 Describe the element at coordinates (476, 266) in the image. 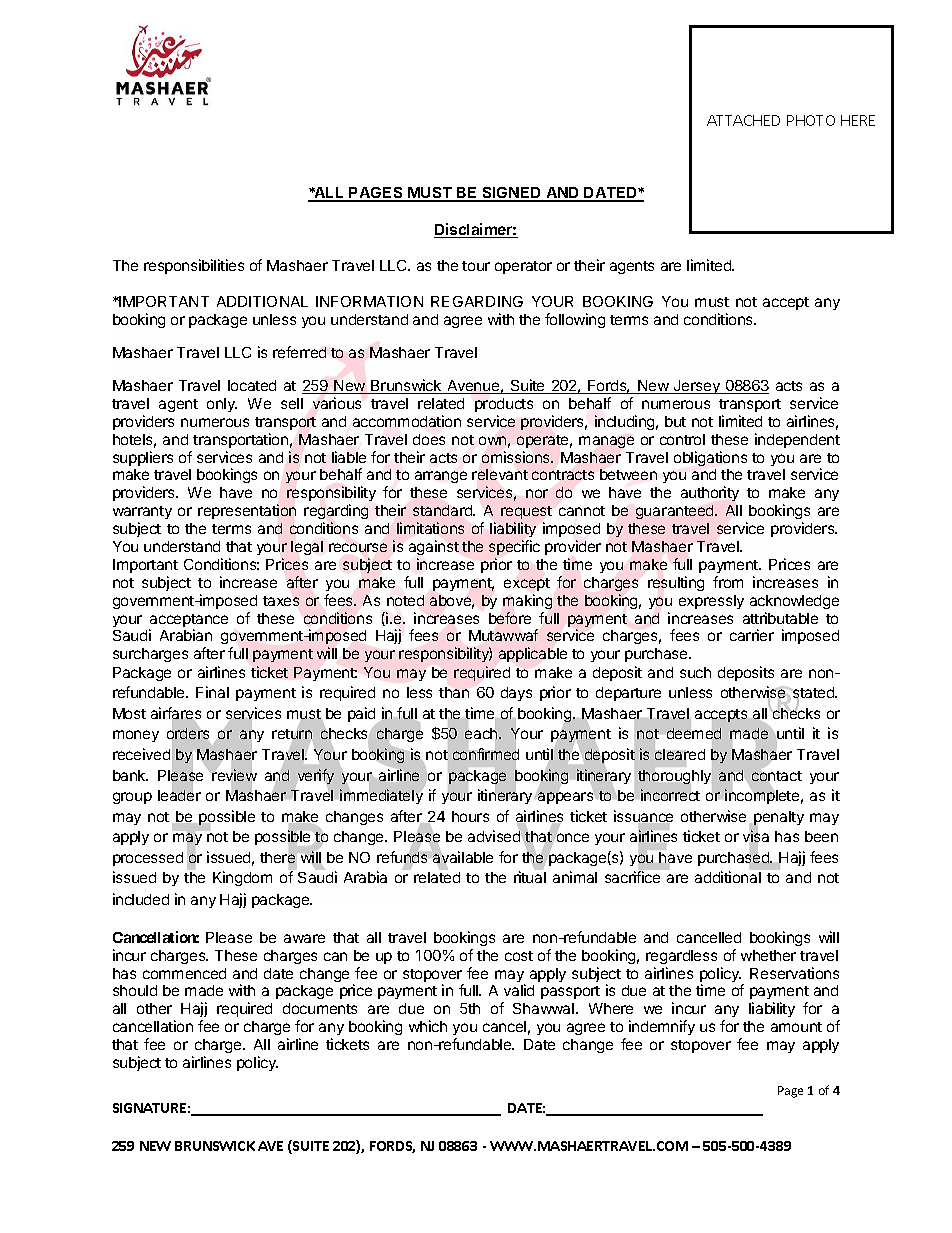

I see `tour` at that location.
